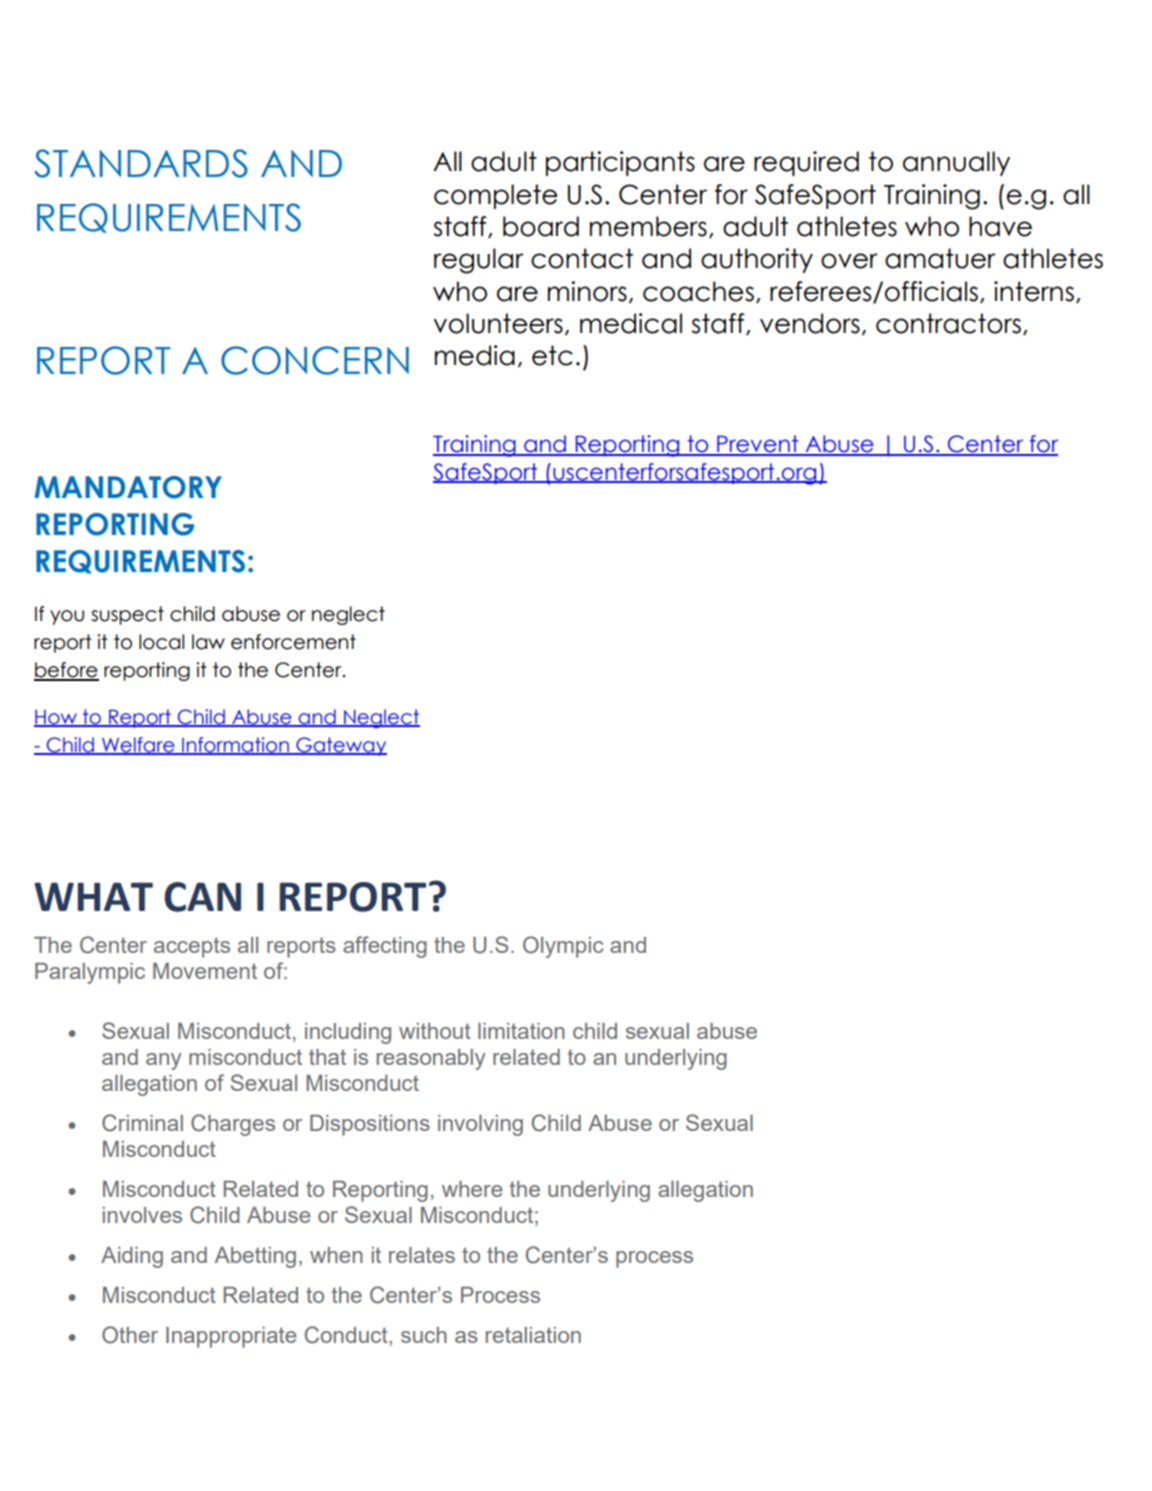 This image has height=1491, width=1152. I want to click on accepts, so click(192, 947).
